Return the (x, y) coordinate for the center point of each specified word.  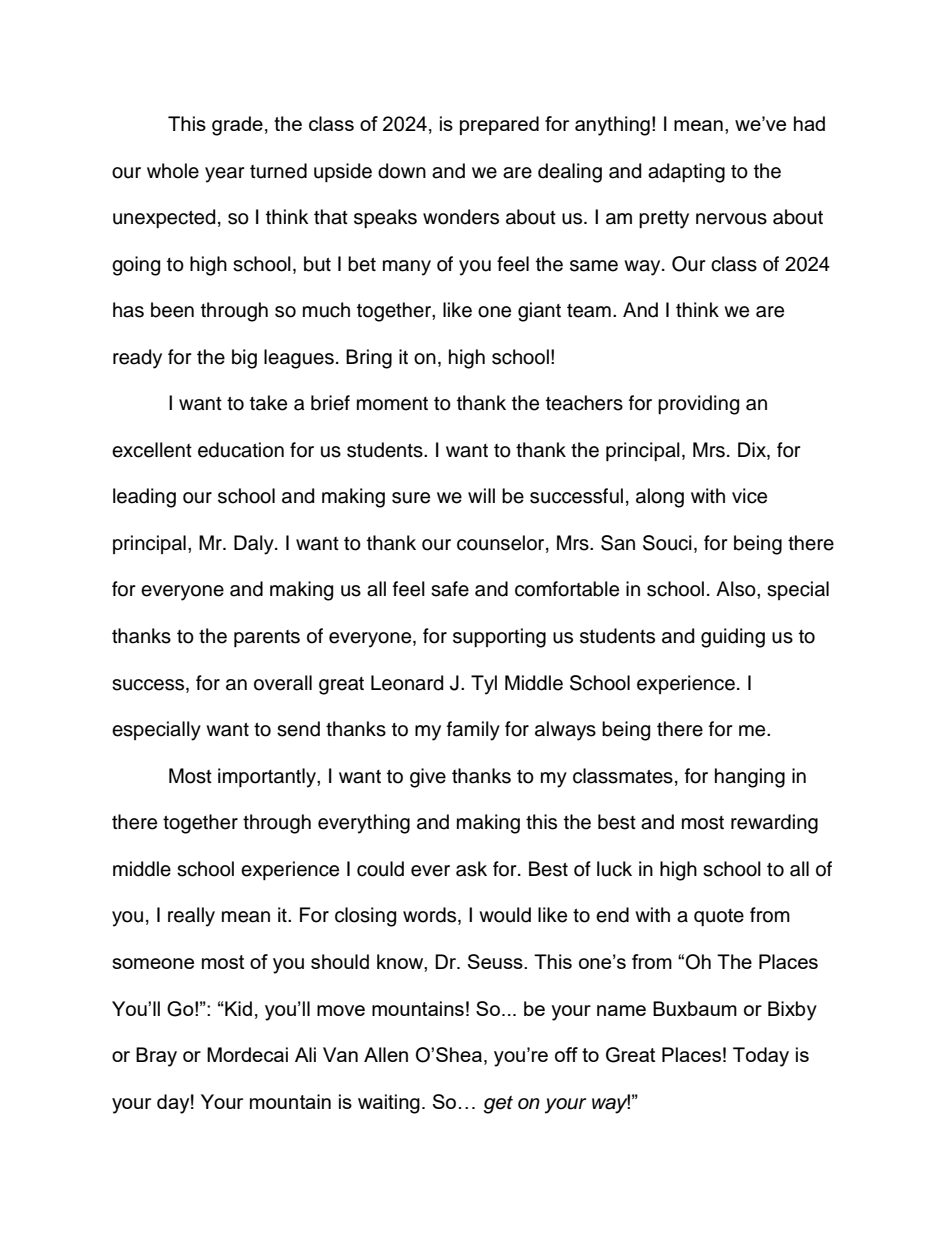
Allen (386, 1054)
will (481, 495)
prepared (499, 125)
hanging (750, 778)
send (298, 729)
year (225, 175)
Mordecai (247, 1054)
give (428, 778)
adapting (686, 173)
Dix (753, 449)
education (241, 450)
